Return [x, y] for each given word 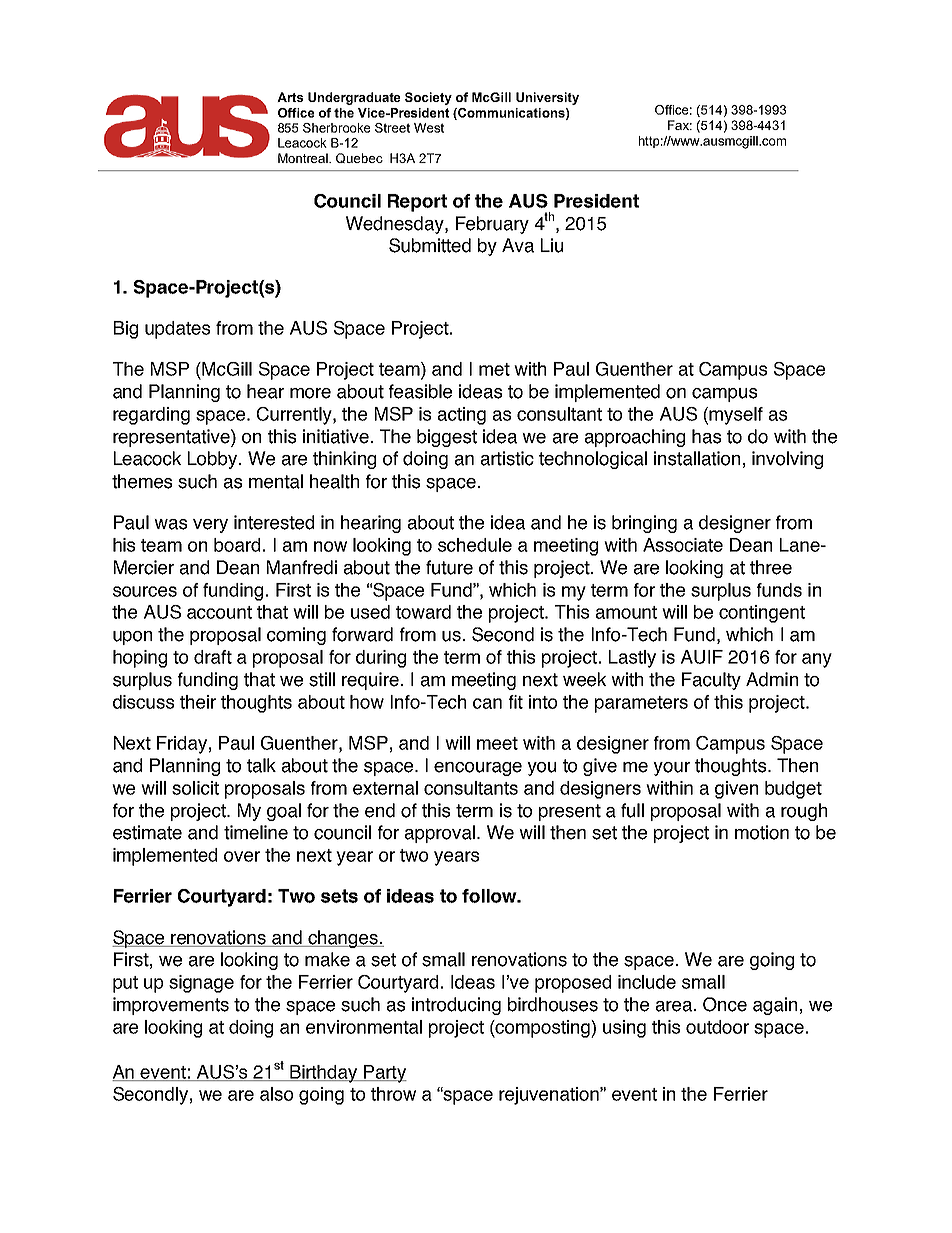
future [449, 567]
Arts [290, 97]
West [429, 128]
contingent [762, 614]
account [219, 612]
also [276, 1094]
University [547, 98]
